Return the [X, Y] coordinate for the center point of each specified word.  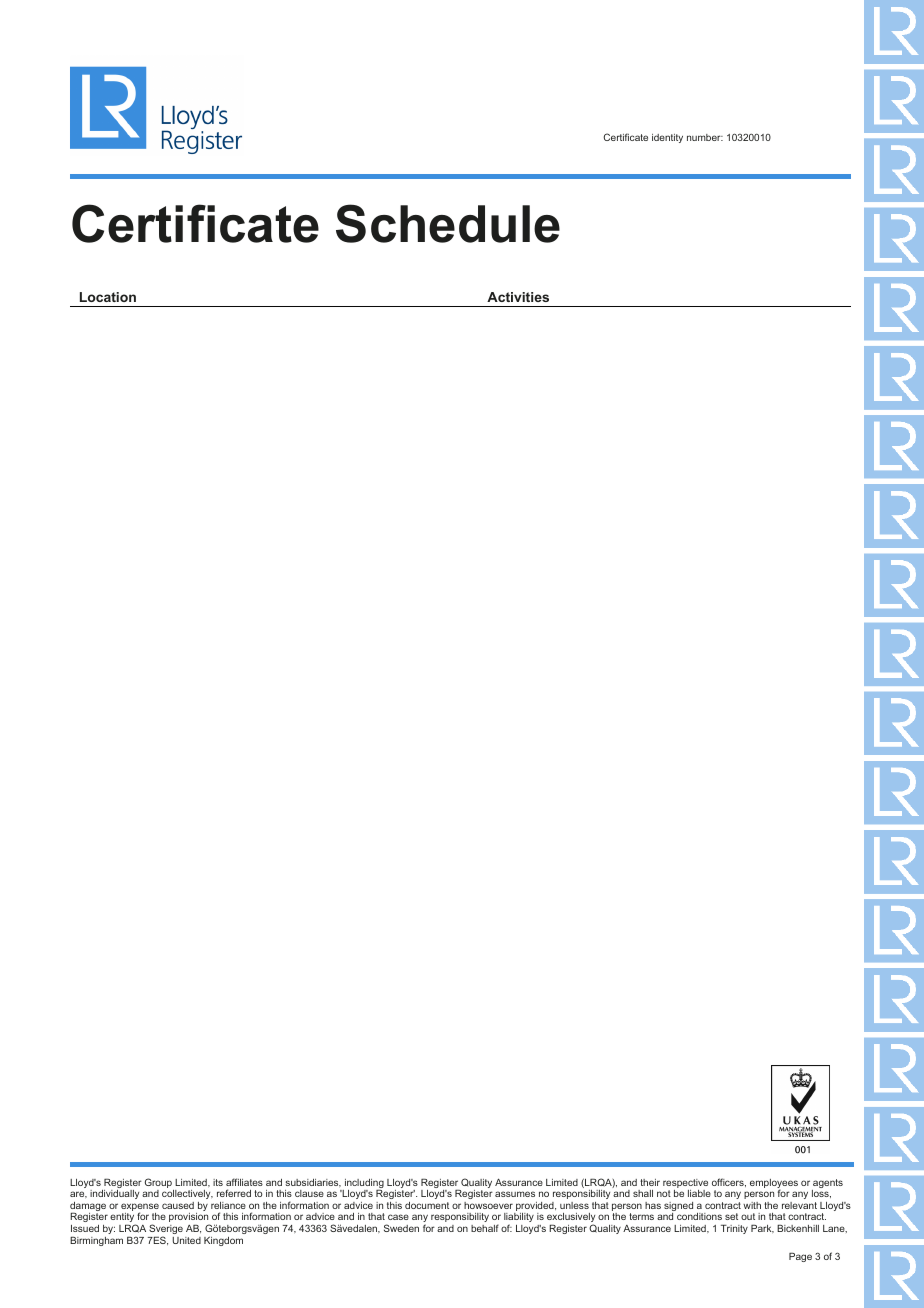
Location [108, 297]
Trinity [734, 1229]
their [650, 1182]
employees [774, 1185]
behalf [485, 1228]
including [363, 1185]
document [427, 1205]
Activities [518, 297]
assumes [515, 1194]
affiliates [244, 1182]
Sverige [166, 1230]
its [218, 1182]
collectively [187, 1194]
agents [827, 1185]
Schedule [448, 223]
